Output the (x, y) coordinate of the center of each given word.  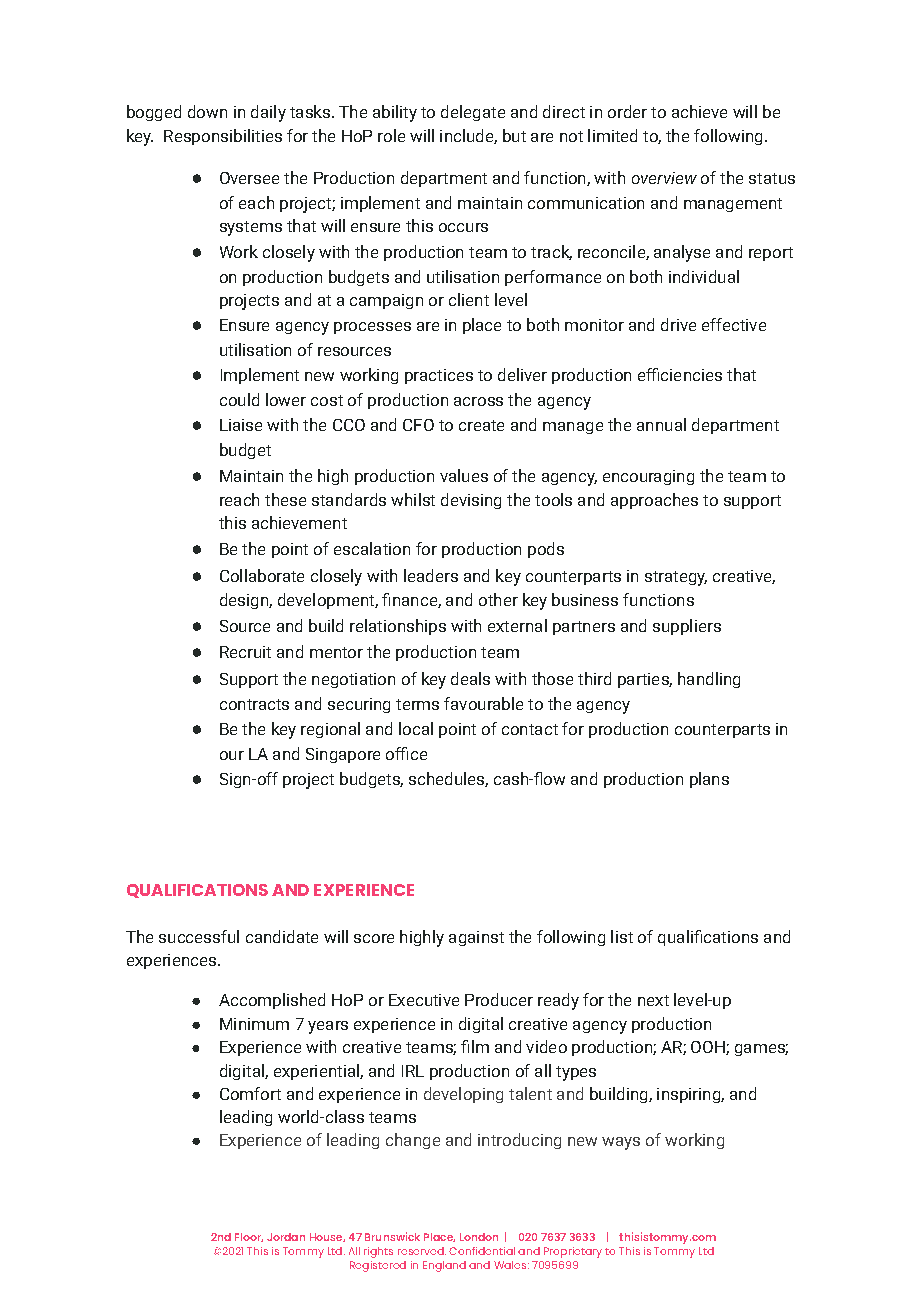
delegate (473, 113)
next (653, 1000)
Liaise (241, 425)
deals (470, 678)
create (481, 425)
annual (661, 424)
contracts (254, 704)
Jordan (286, 1237)
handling (709, 680)
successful (199, 936)
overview (664, 178)
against (476, 938)
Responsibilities (223, 137)
